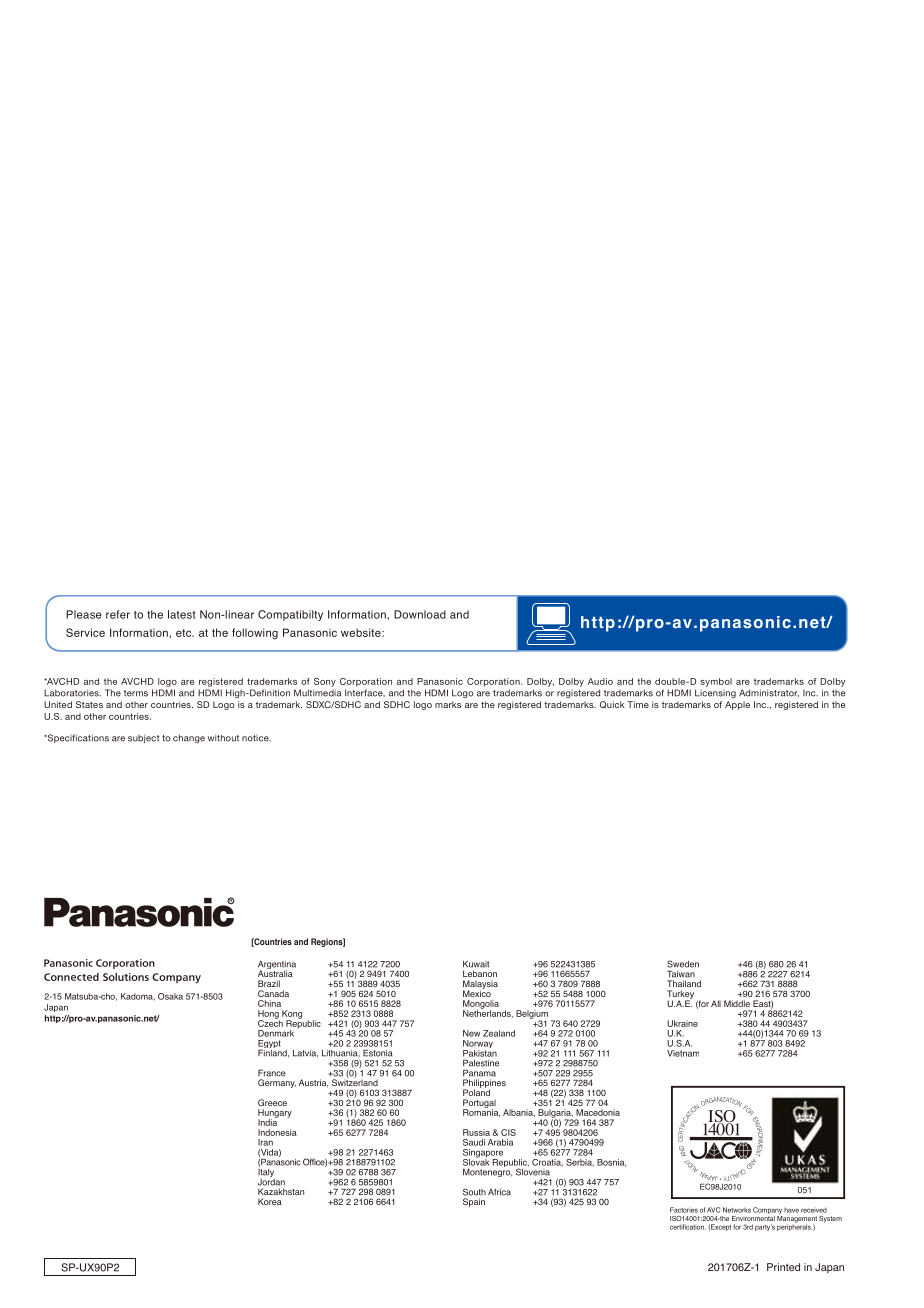  I want to click on Vietnam, so click(683, 1053).
